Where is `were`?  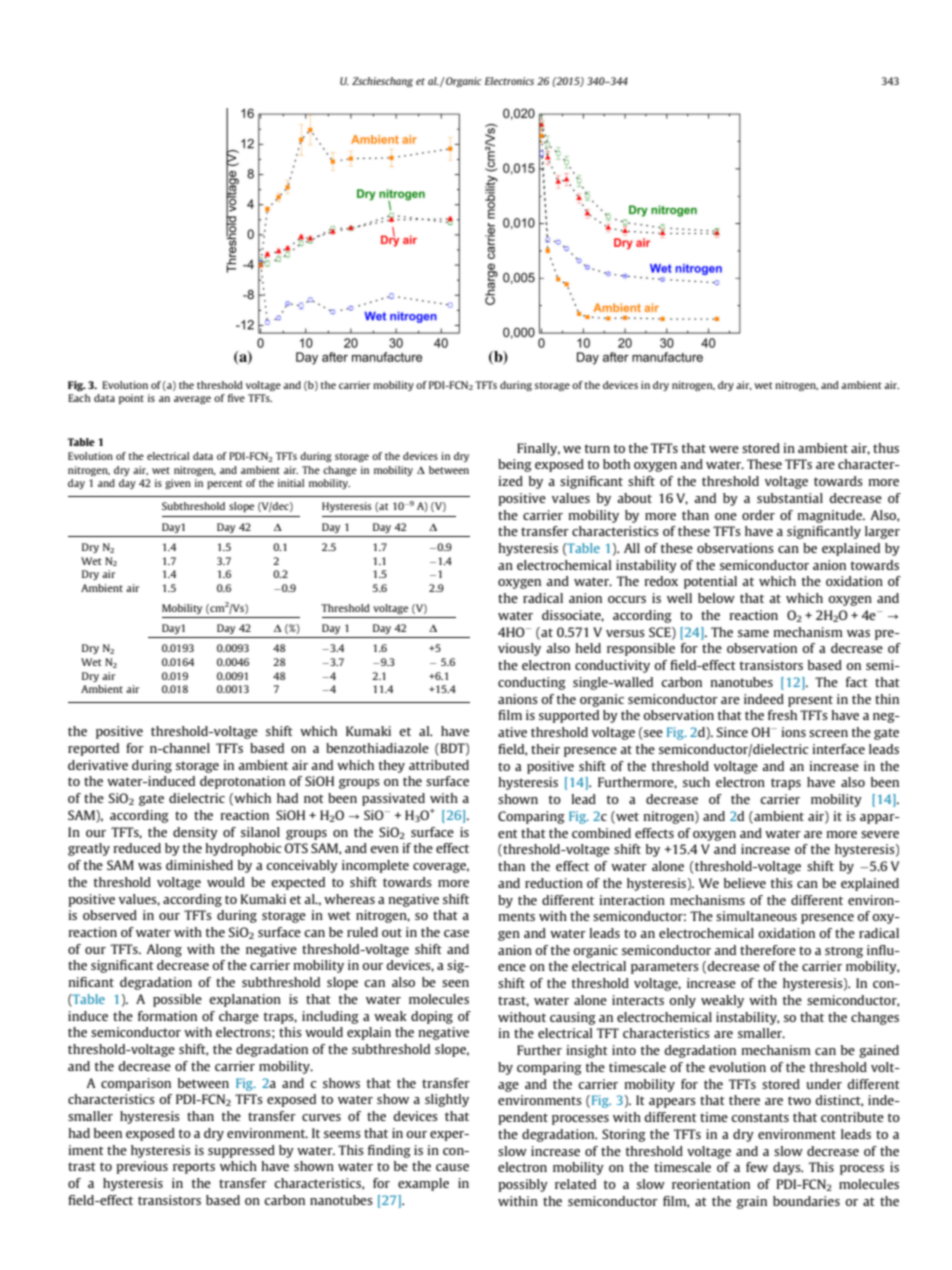 were is located at coordinates (724, 449).
